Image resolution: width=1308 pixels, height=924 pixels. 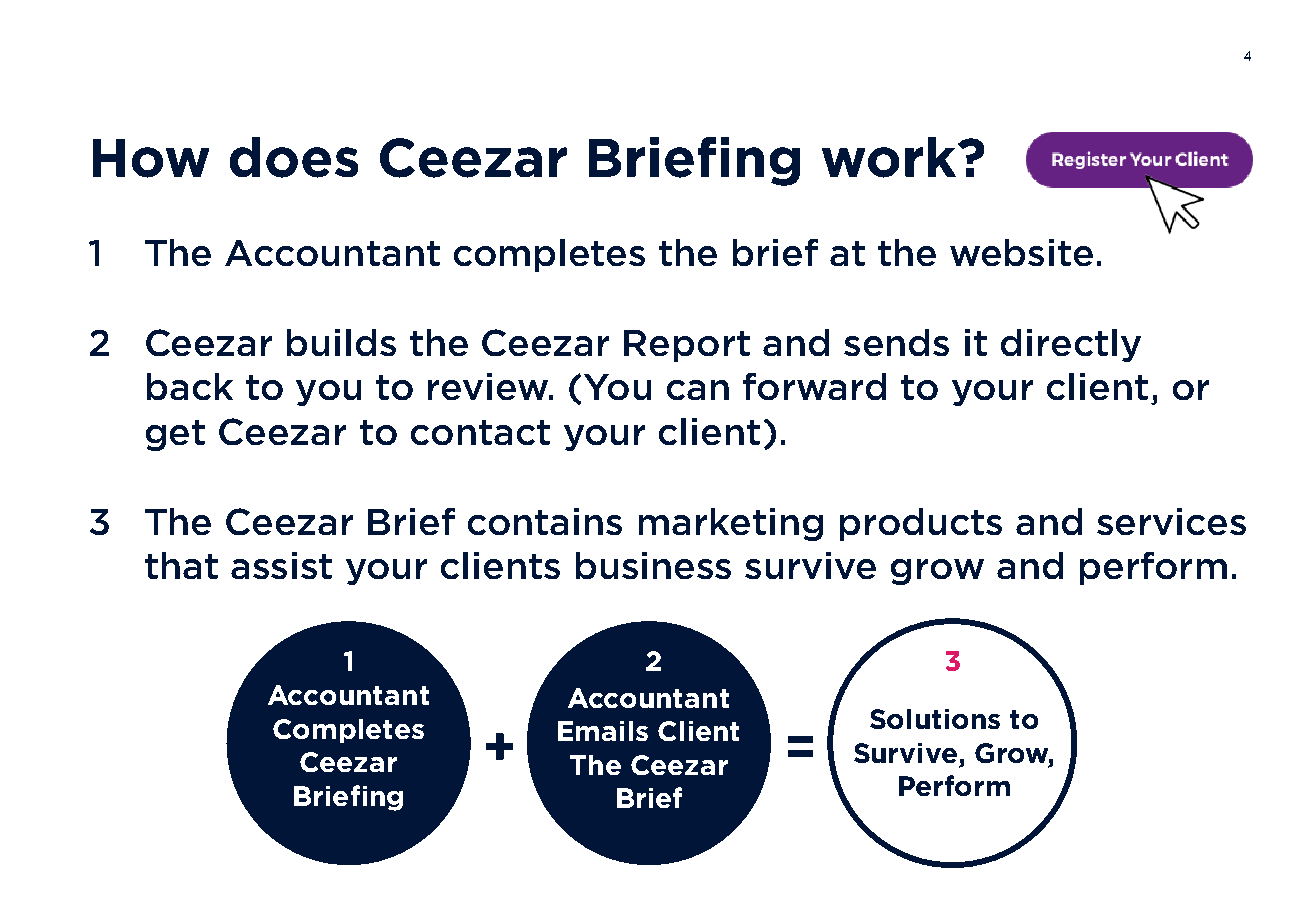 What do you see at coordinates (1021, 252) in the page?
I see `website` at bounding box center [1021, 252].
